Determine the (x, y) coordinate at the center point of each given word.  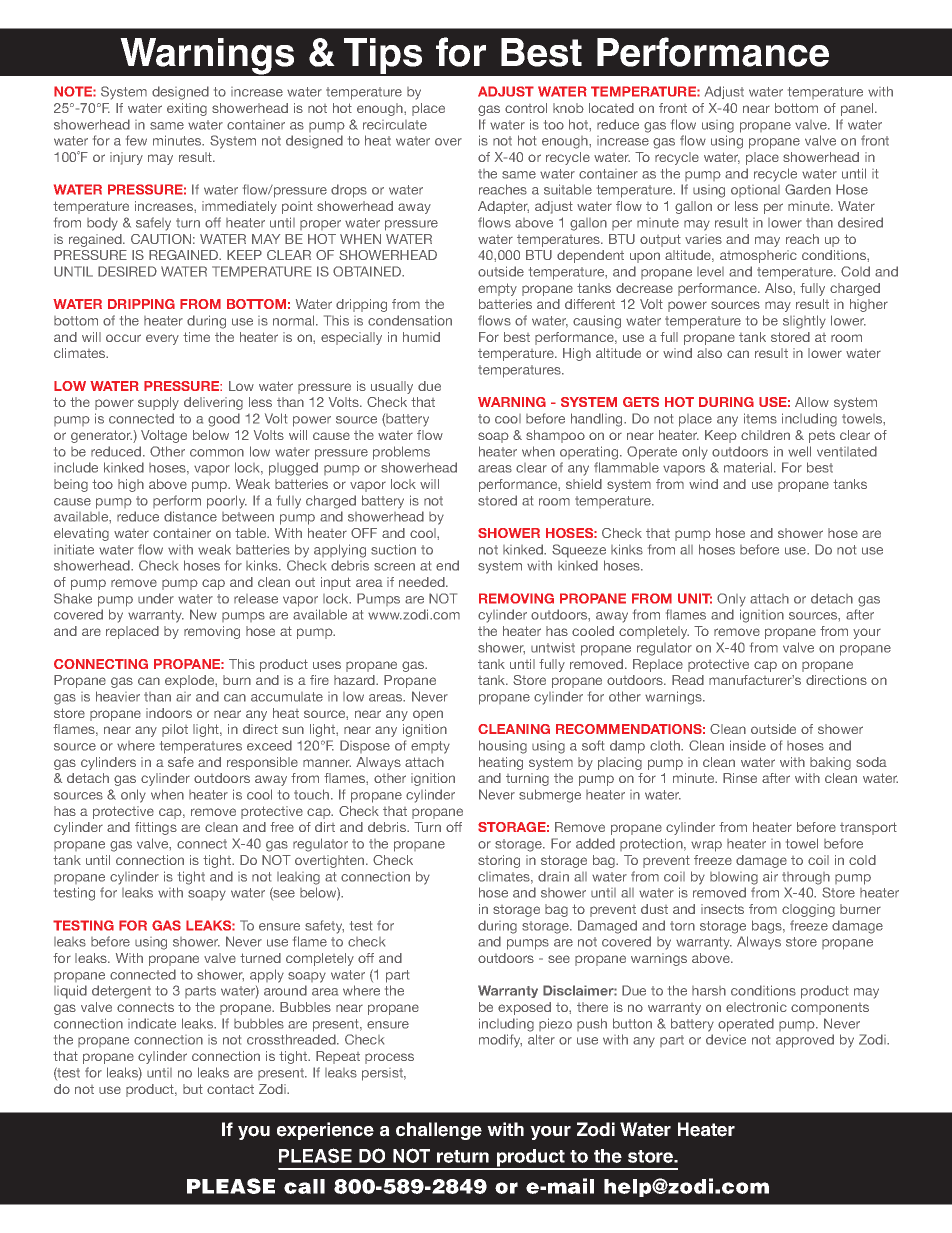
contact (230, 1089)
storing (499, 861)
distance (190, 516)
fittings (156, 828)
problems (401, 453)
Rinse (740, 778)
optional (755, 191)
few (136, 140)
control (526, 108)
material (749, 467)
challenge (439, 1131)
